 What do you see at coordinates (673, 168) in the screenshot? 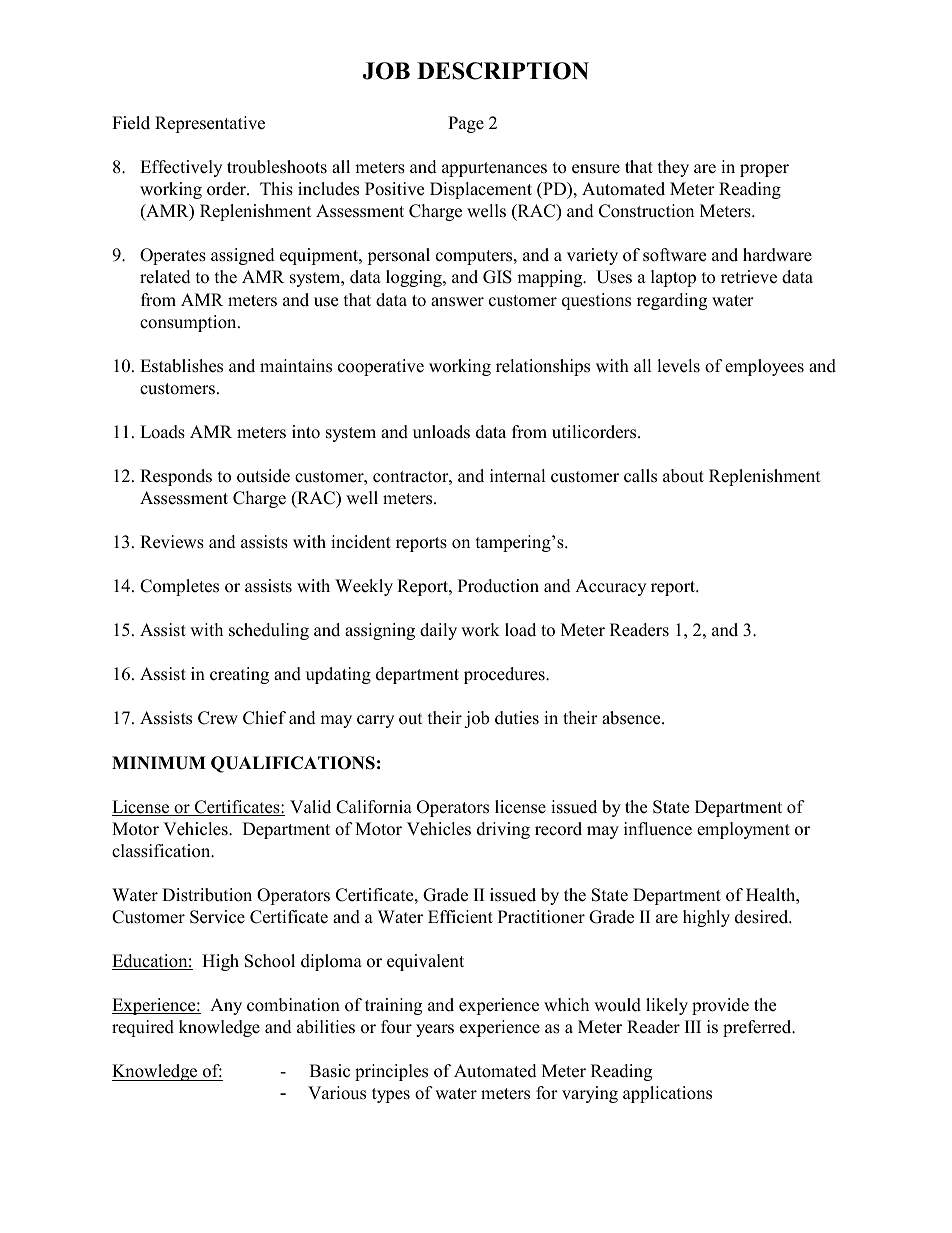
I see `they` at bounding box center [673, 168].
